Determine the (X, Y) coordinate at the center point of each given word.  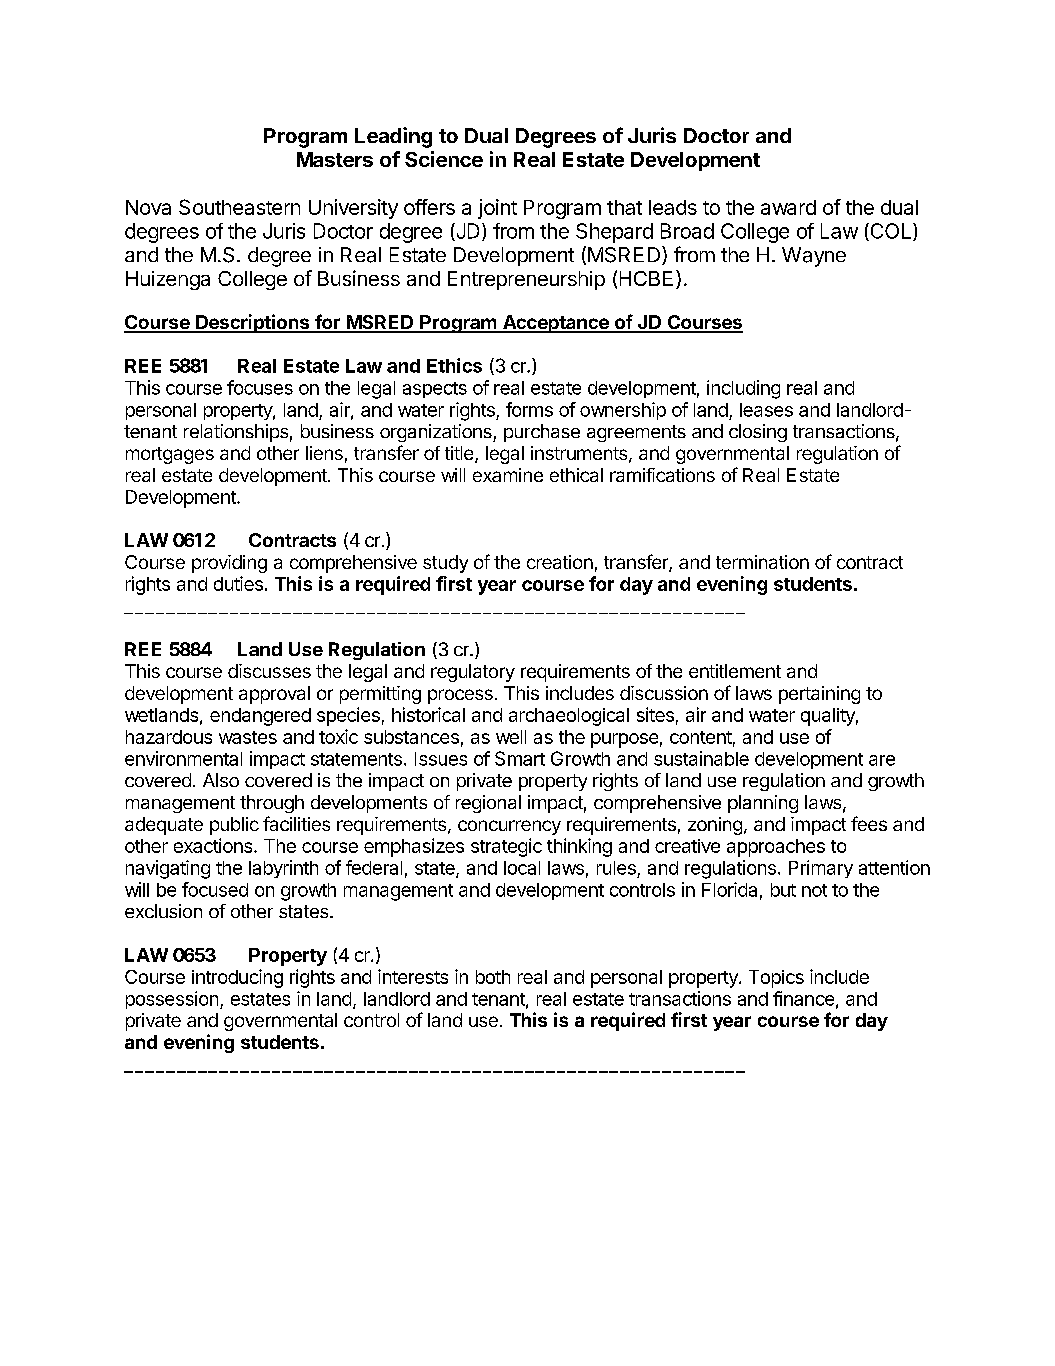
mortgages (170, 455)
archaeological (569, 717)
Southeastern (239, 207)
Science (444, 159)
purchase (542, 433)
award (788, 207)
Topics (776, 979)
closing (758, 433)
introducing (237, 978)
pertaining (819, 695)
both (493, 977)
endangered (260, 717)
